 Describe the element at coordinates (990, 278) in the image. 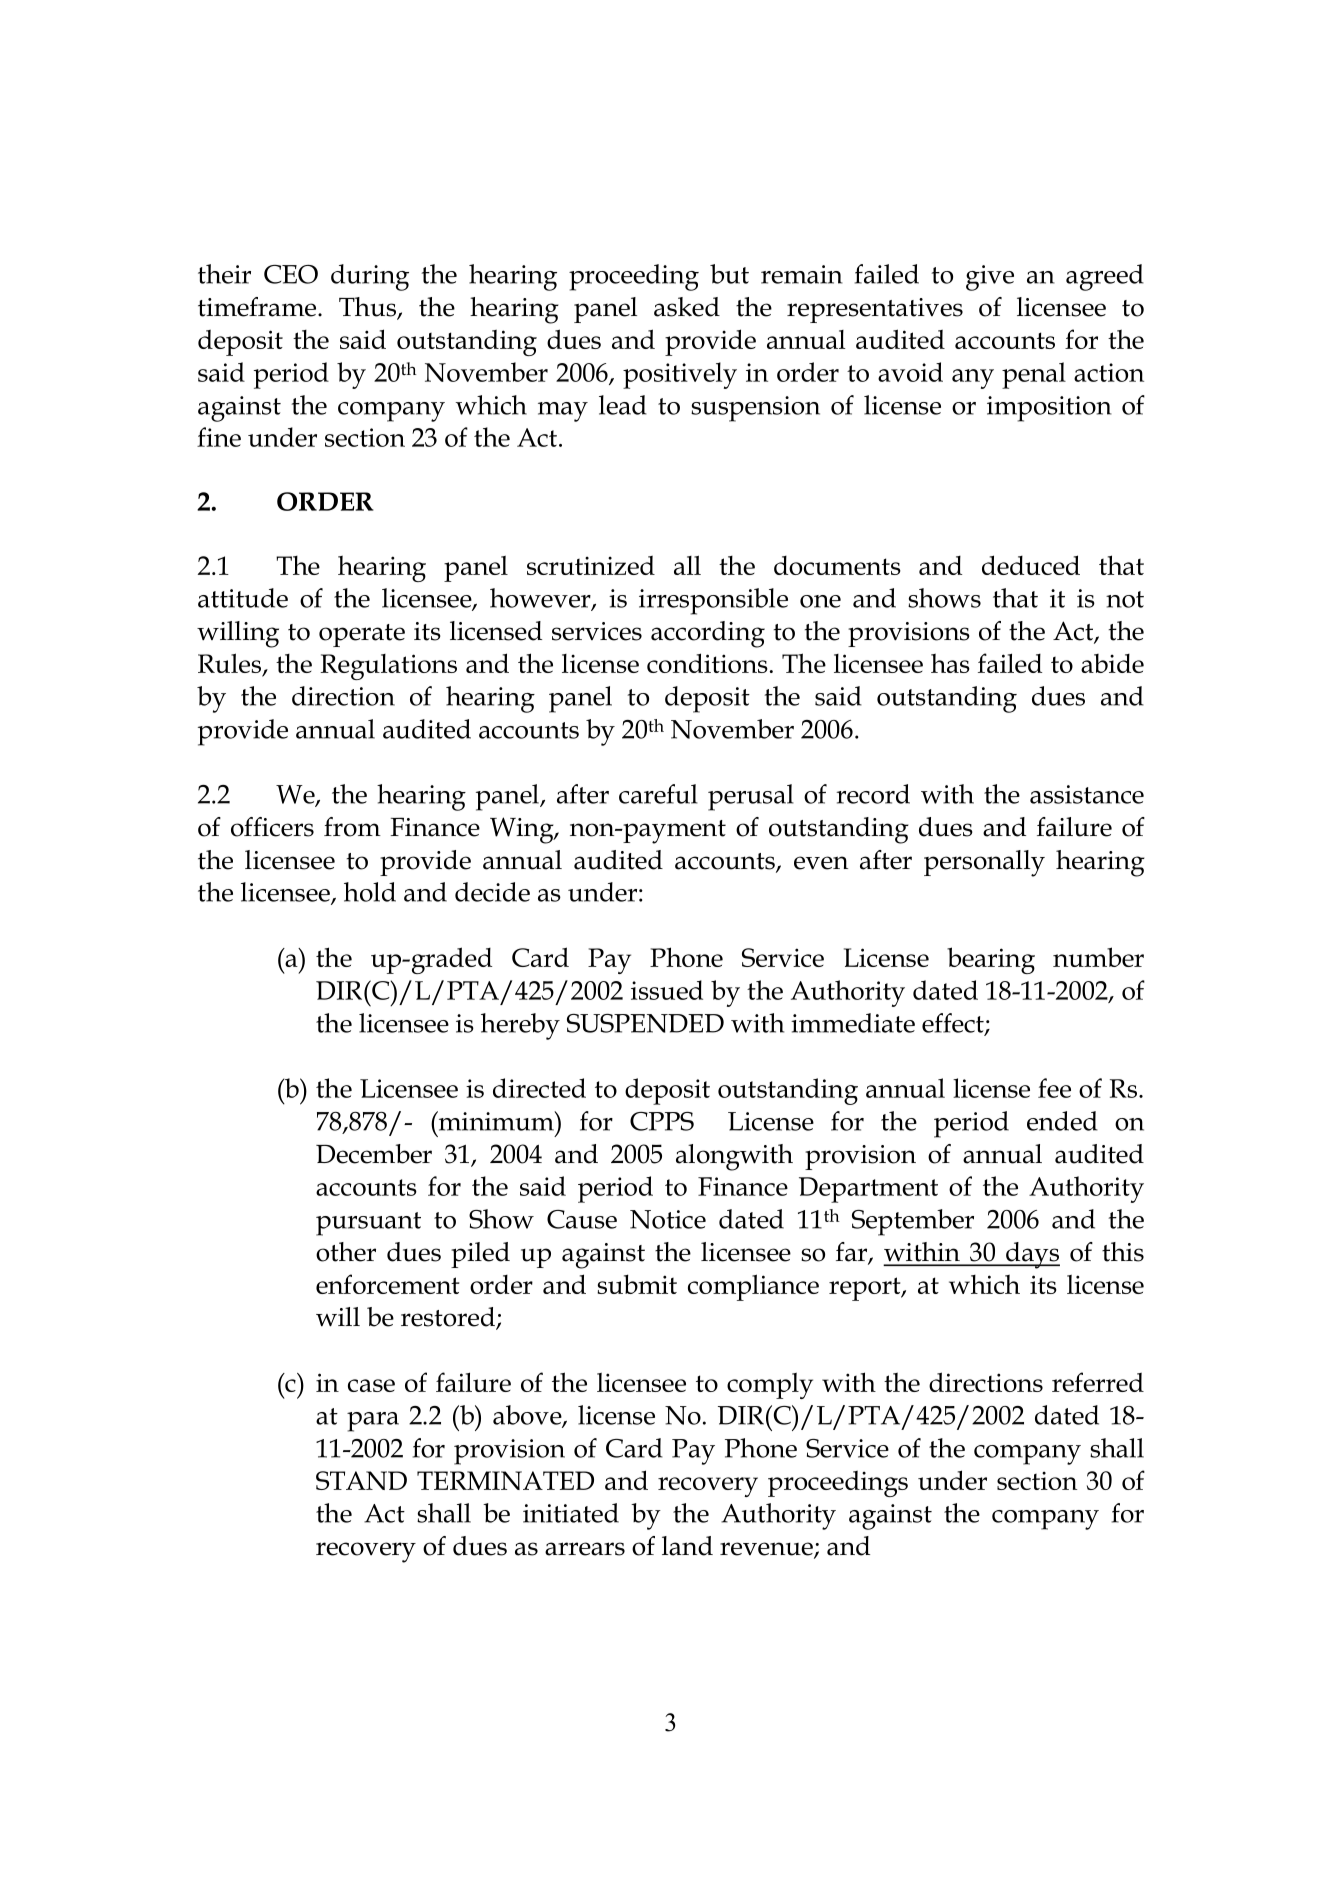

I see `give` at that location.
